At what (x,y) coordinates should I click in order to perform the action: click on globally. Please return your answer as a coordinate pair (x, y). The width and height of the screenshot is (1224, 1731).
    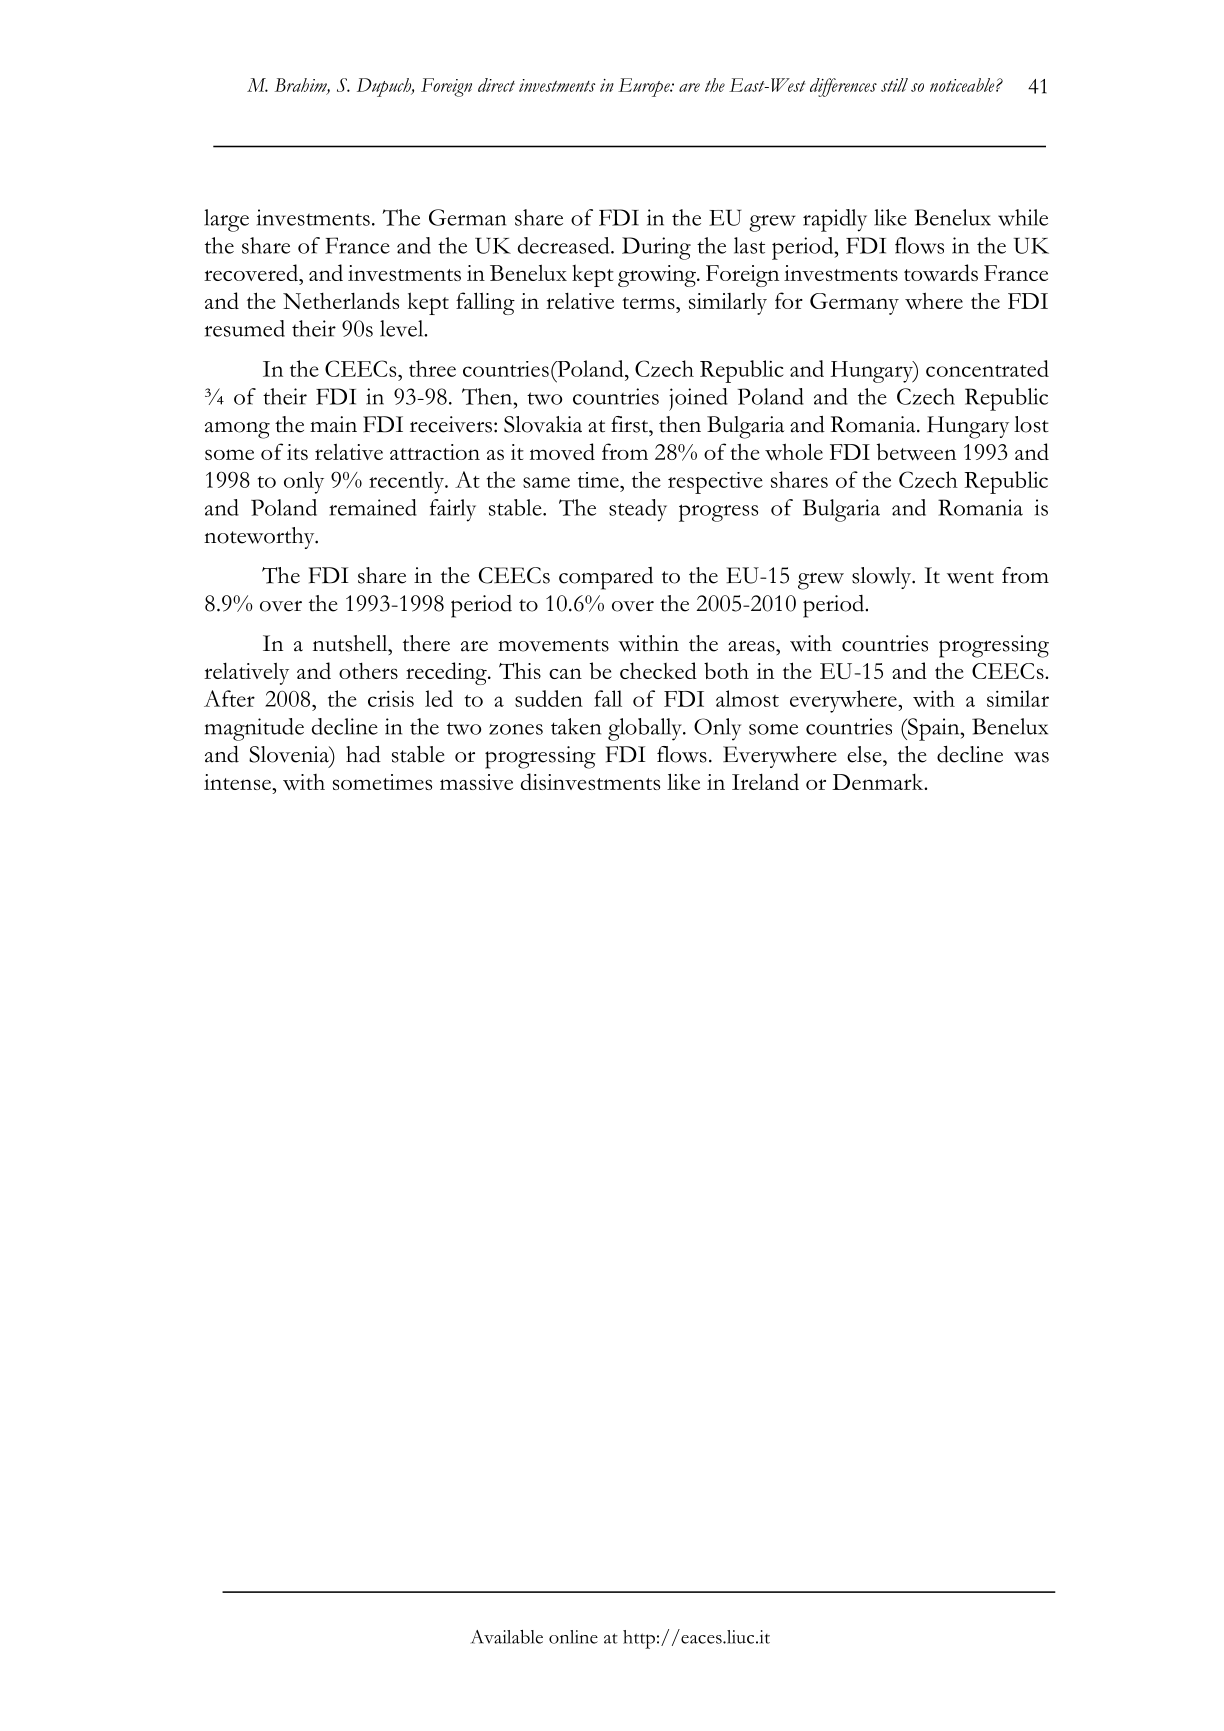
    Looking at the image, I should click on (646, 729).
